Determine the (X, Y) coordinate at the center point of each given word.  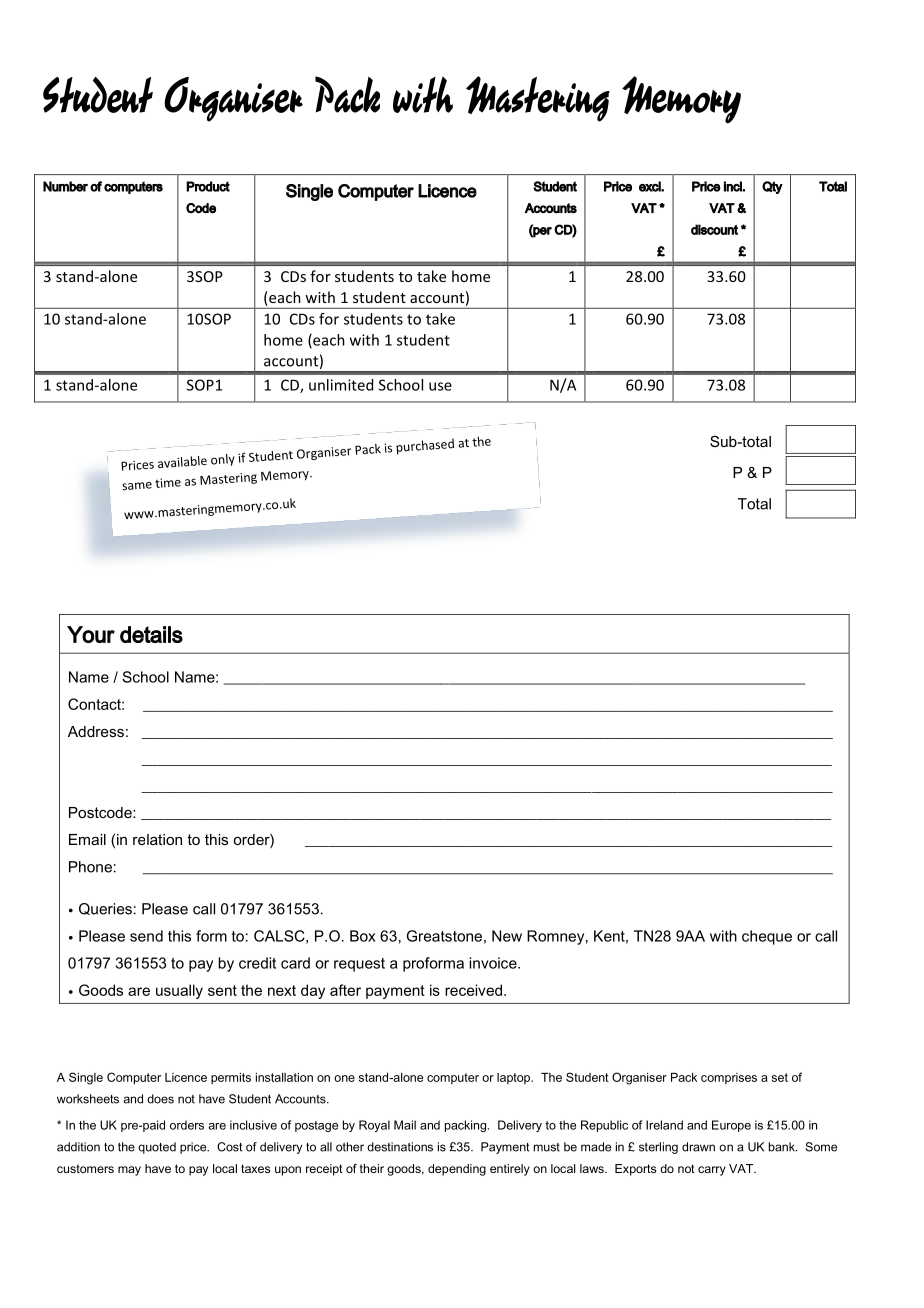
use (440, 386)
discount (714, 229)
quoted (157, 1148)
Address (96, 731)
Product (208, 186)
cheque (767, 937)
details (151, 634)
